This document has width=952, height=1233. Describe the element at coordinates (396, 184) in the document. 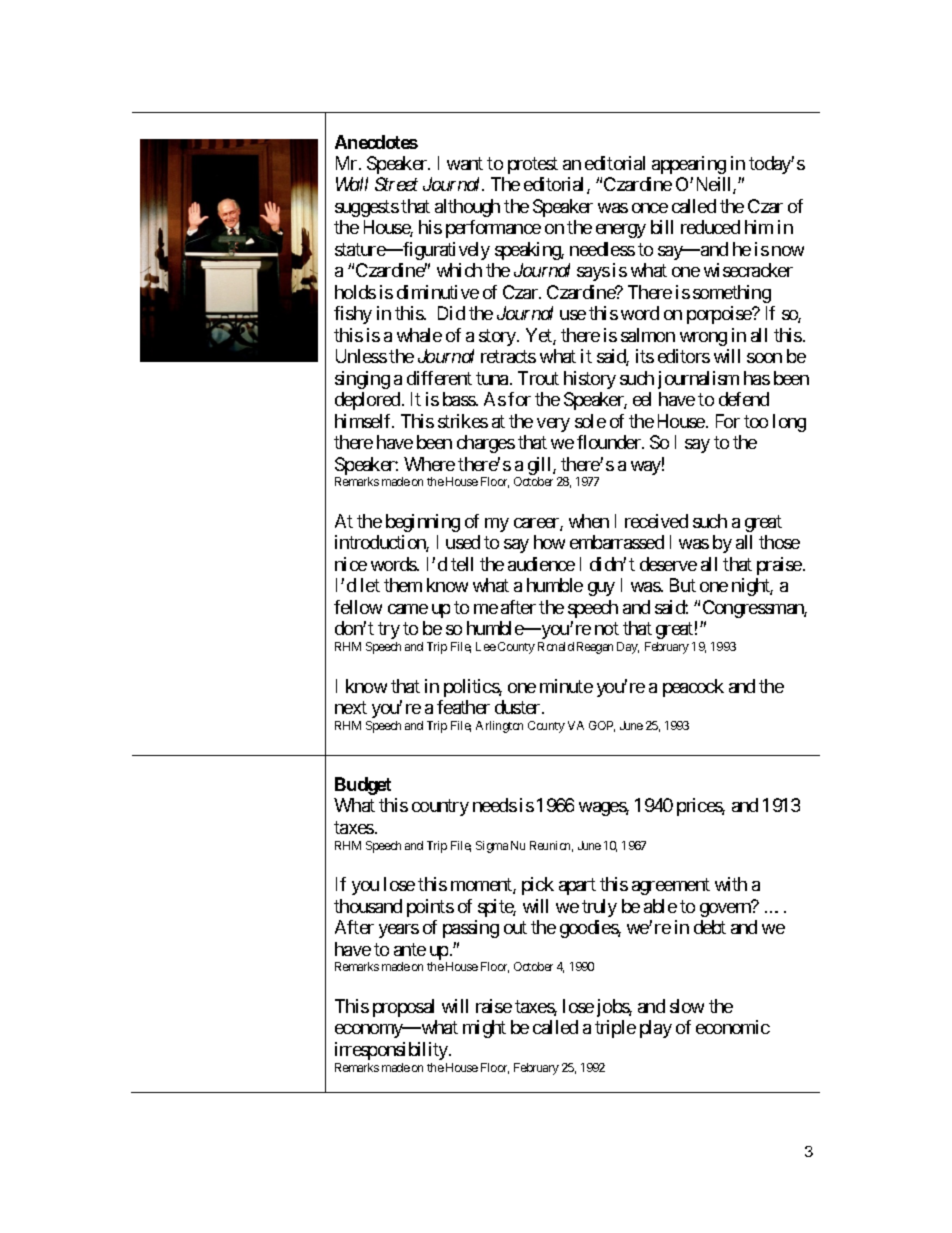

I see `Street` at that location.
